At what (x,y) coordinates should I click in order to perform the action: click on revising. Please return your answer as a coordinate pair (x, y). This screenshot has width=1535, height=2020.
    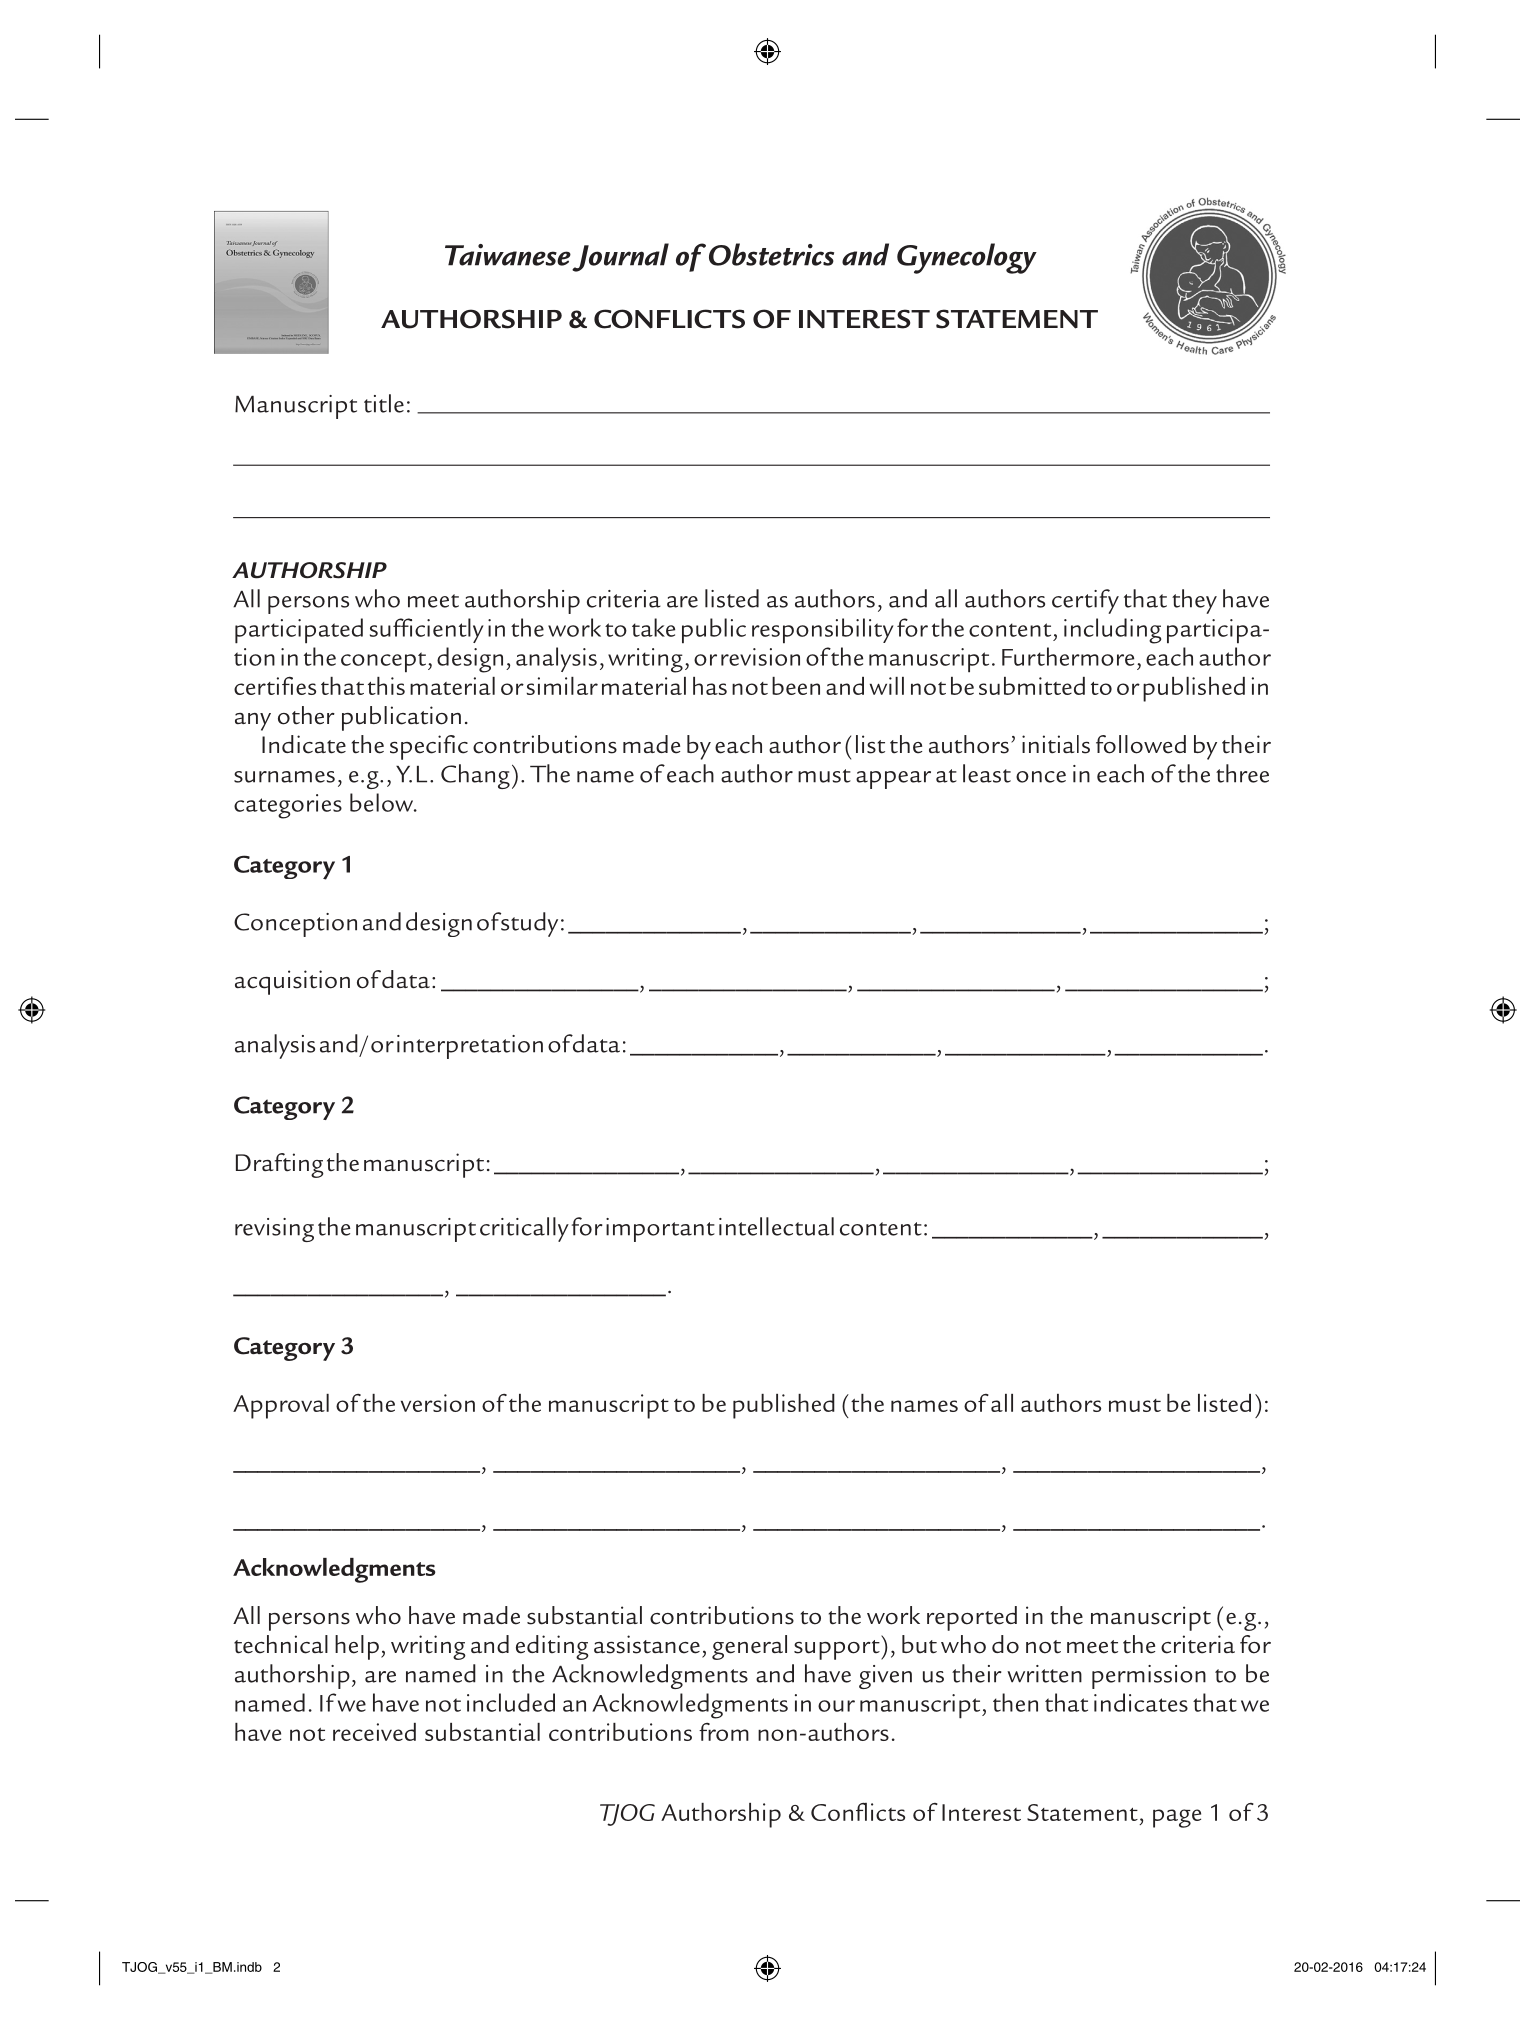
    Looking at the image, I should click on (274, 1230).
